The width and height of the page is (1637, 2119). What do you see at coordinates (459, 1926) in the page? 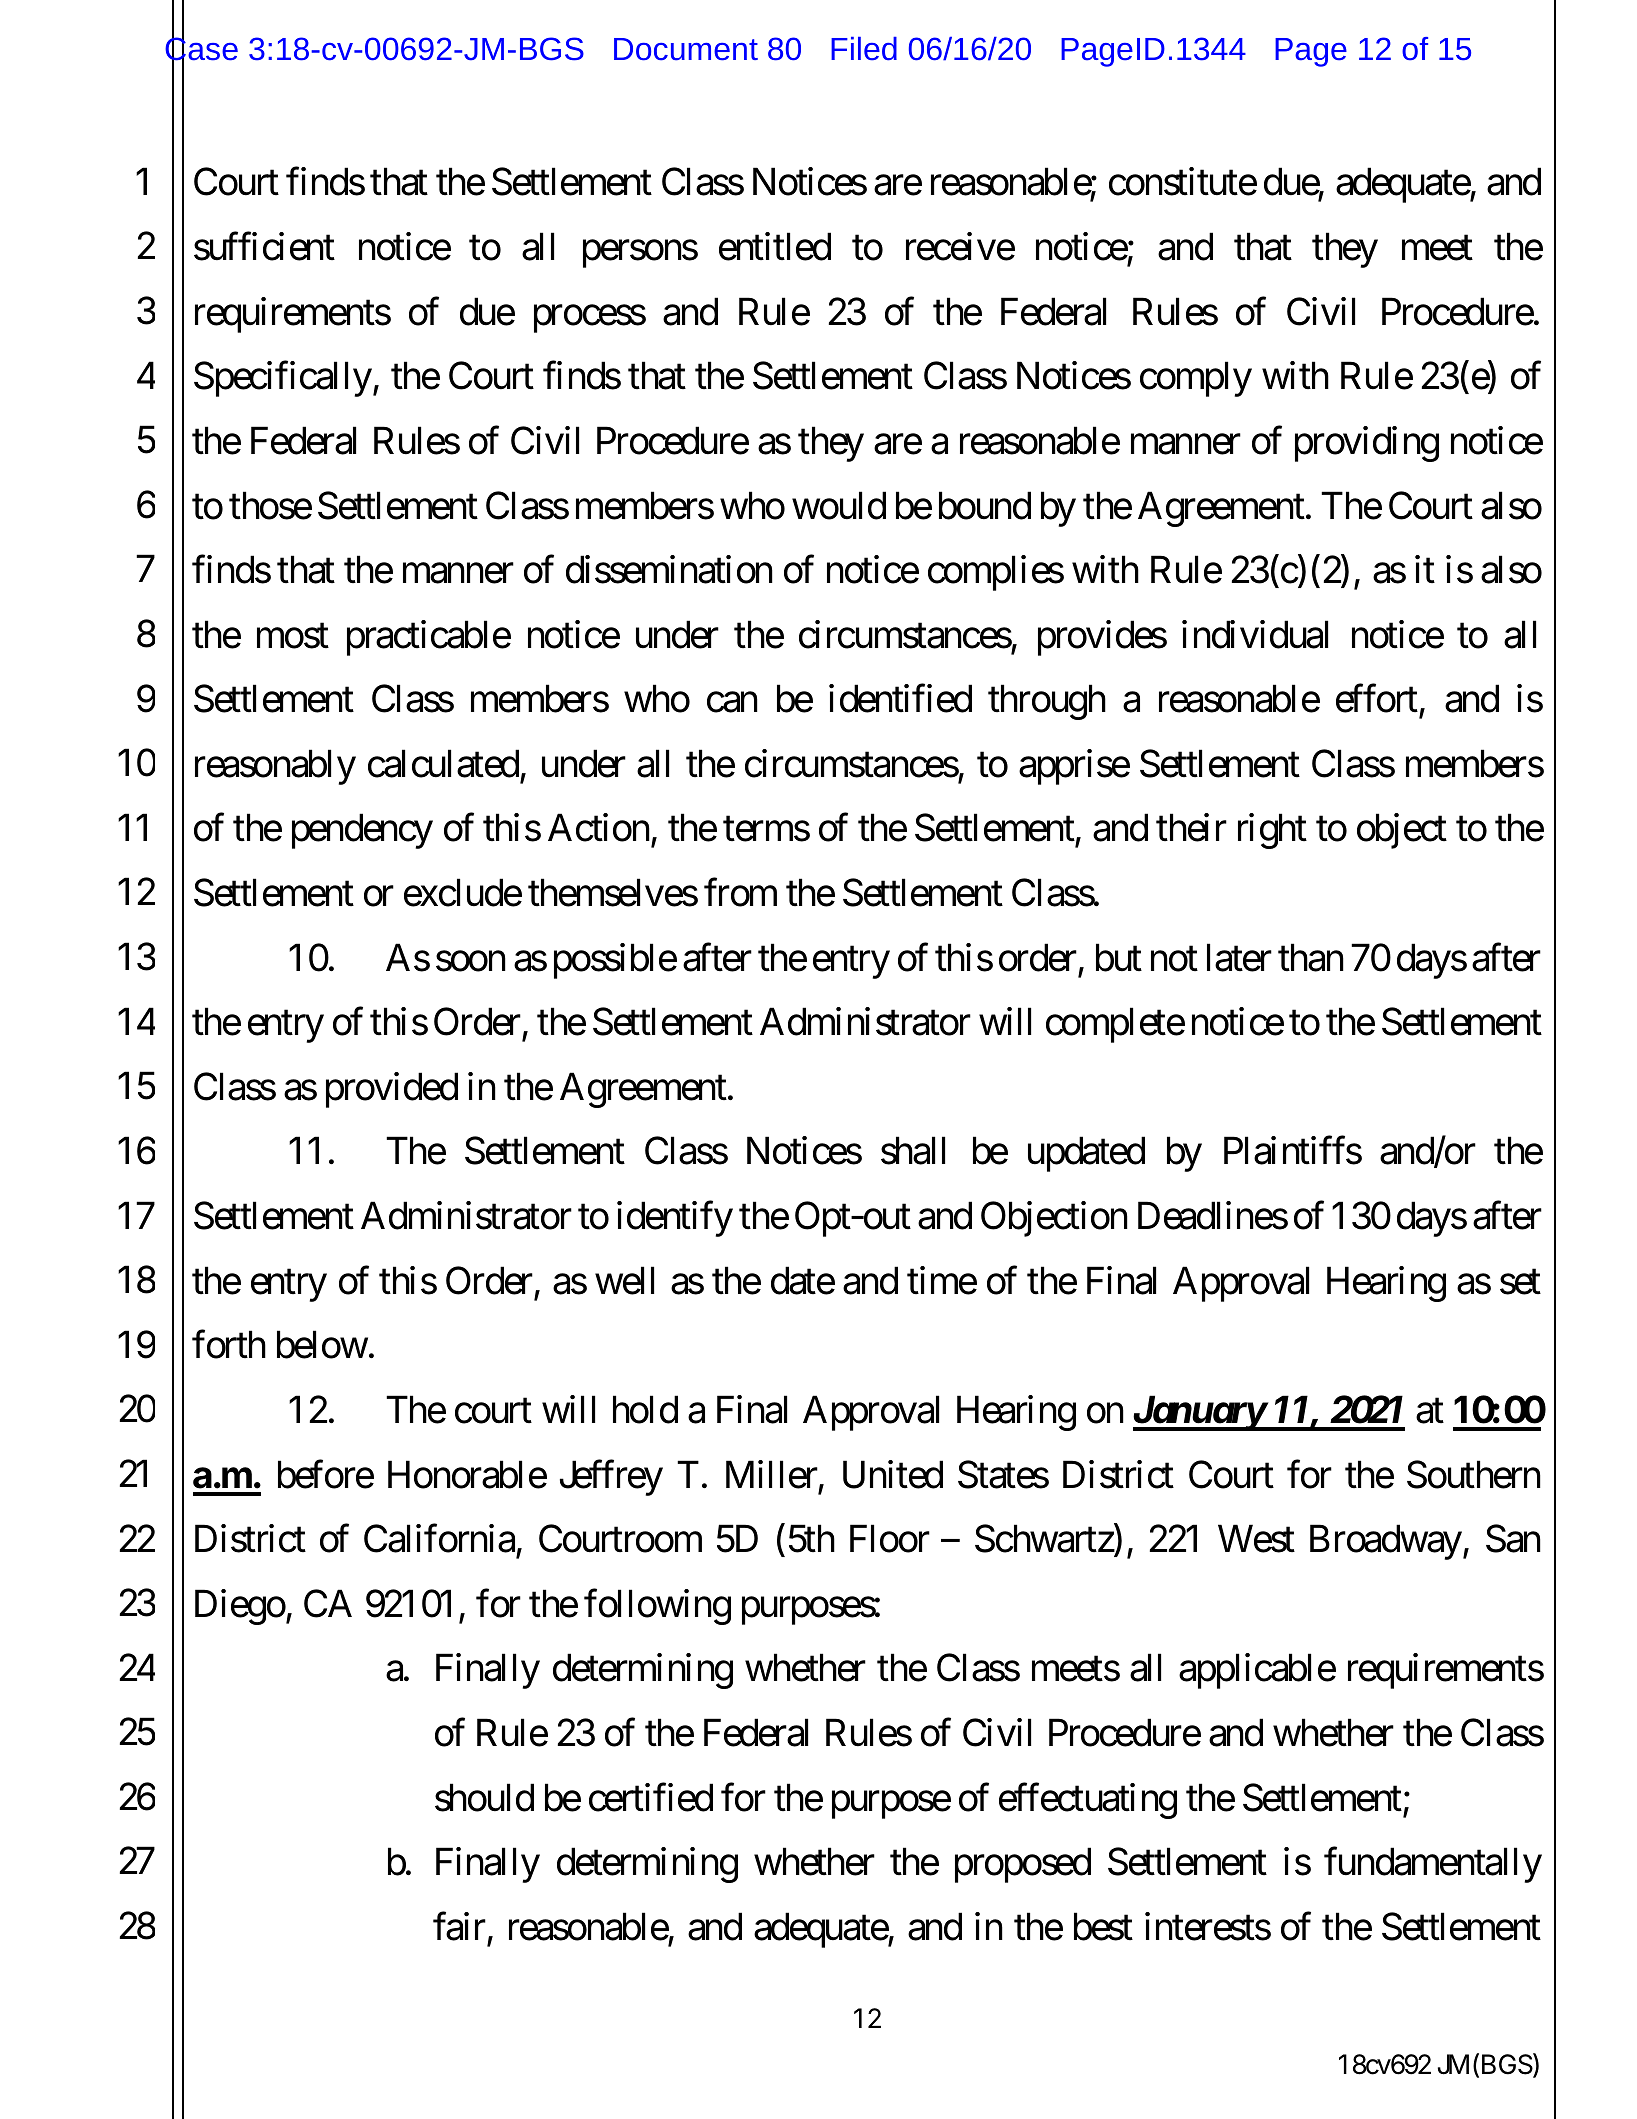
I see `fair` at bounding box center [459, 1926].
